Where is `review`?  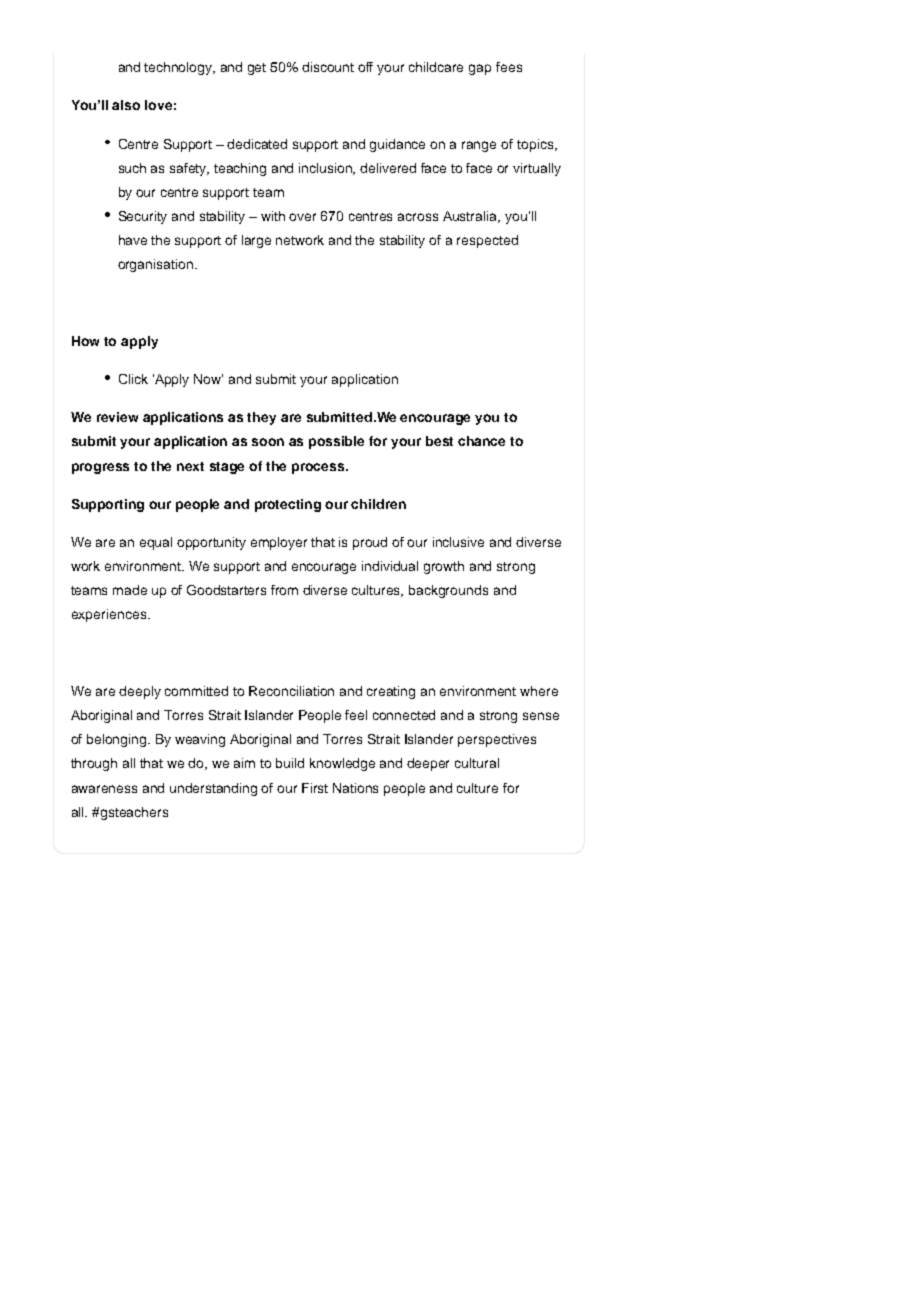
review is located at coordinates (117, 417).
